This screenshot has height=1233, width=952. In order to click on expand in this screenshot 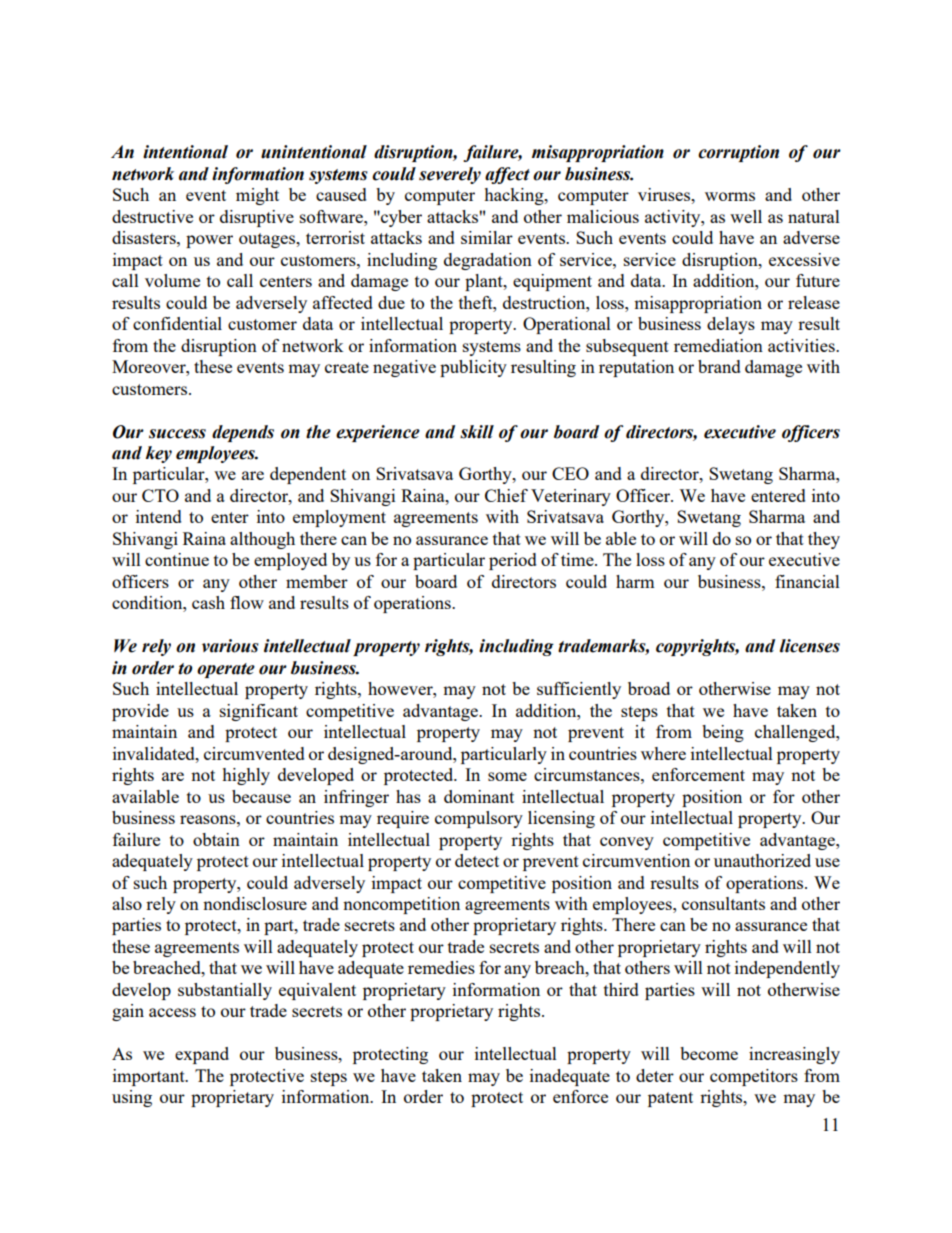, I will do `click(202, 1055)`.
